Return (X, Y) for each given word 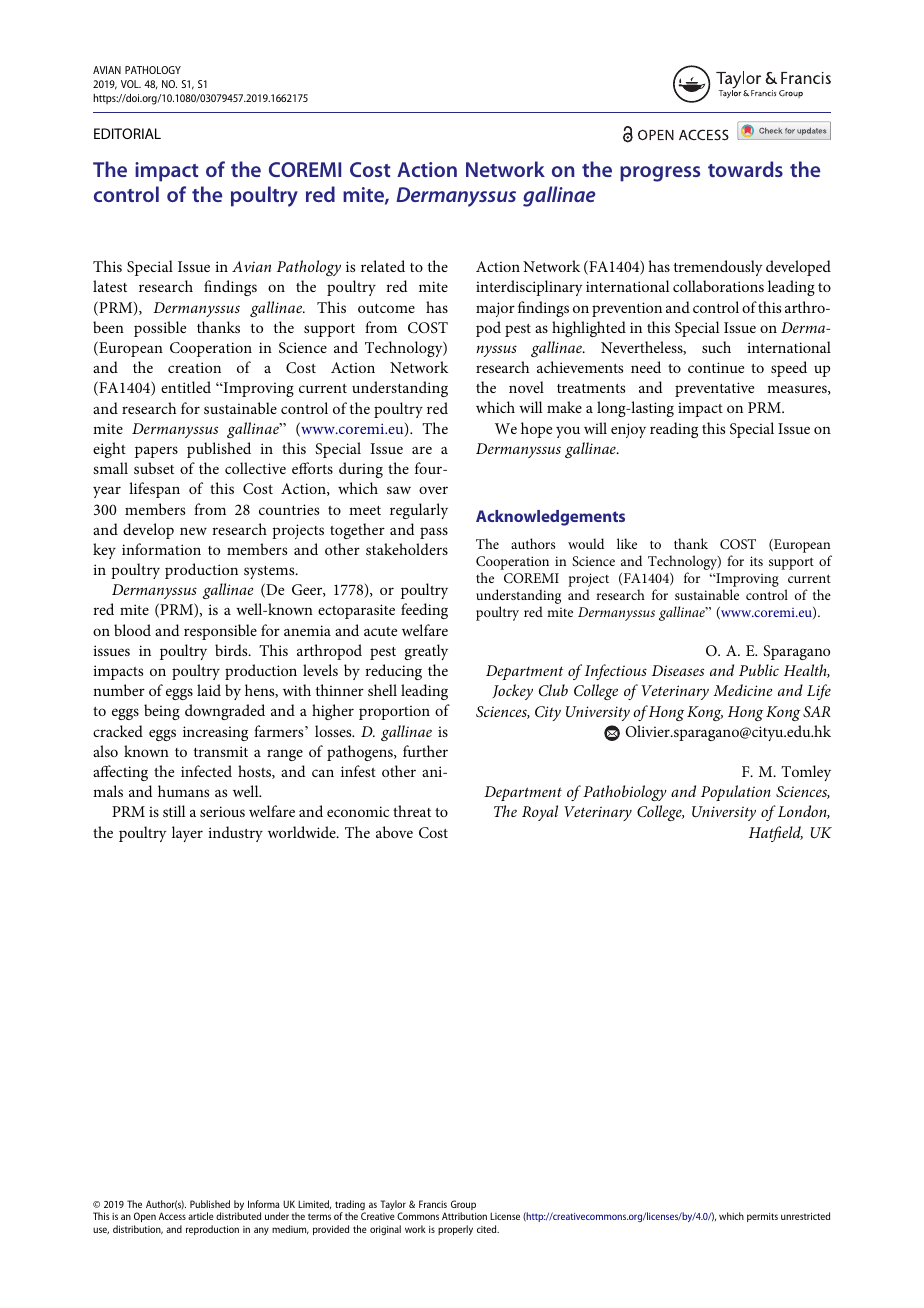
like (627, 543)
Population (736, 793)
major (495, 309)
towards (745, 169)
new (193, 531)
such (716, 347)
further (425, 751)
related (383, 266)
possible (160, 329)
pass (434, 533)
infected (206, 771)
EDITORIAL (127, 133)
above (394, 832)
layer (187, 834)
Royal (540, 813)
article (201, 1216)
